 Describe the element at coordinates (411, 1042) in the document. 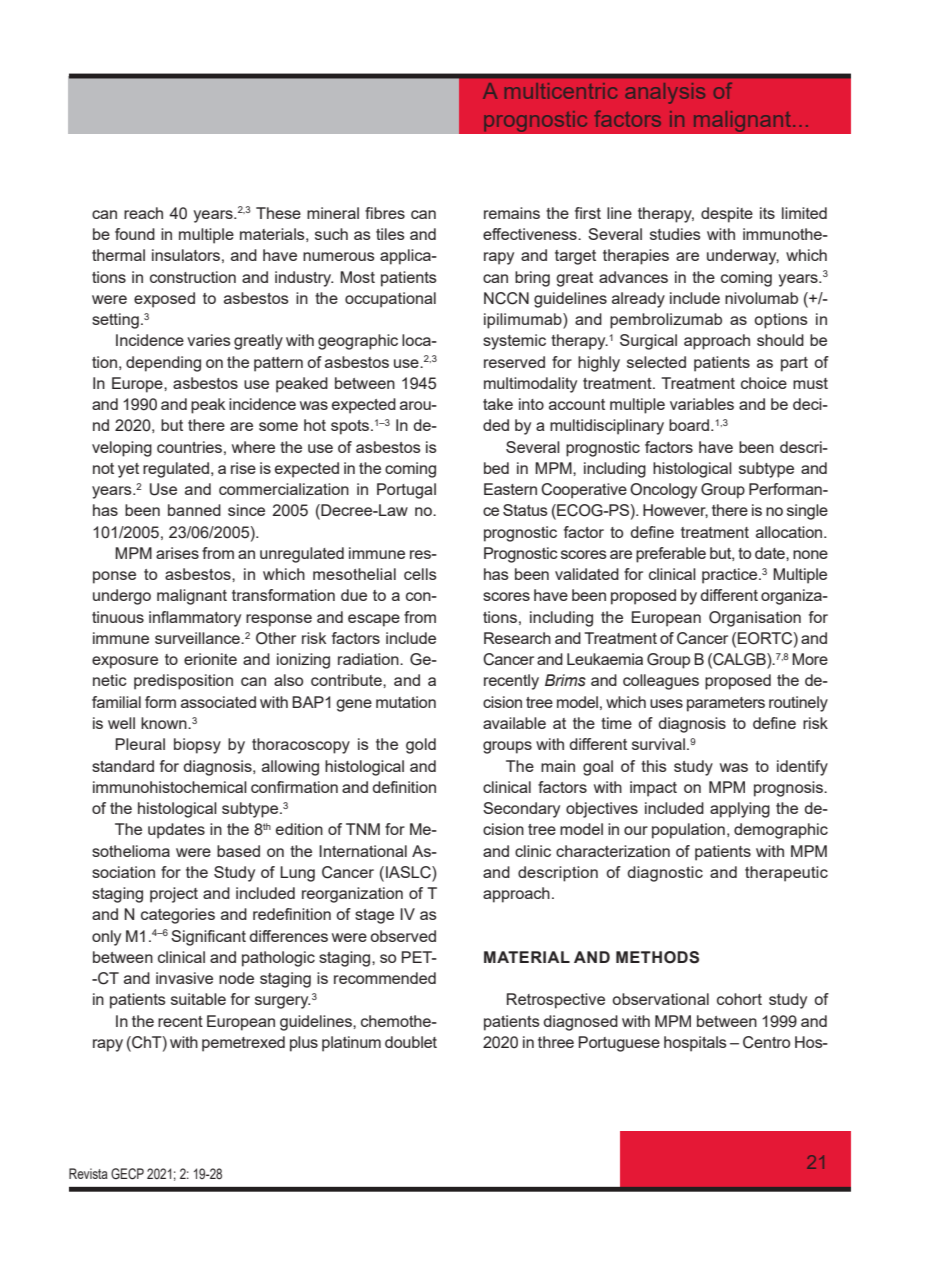

I see `doublet` at that location.
